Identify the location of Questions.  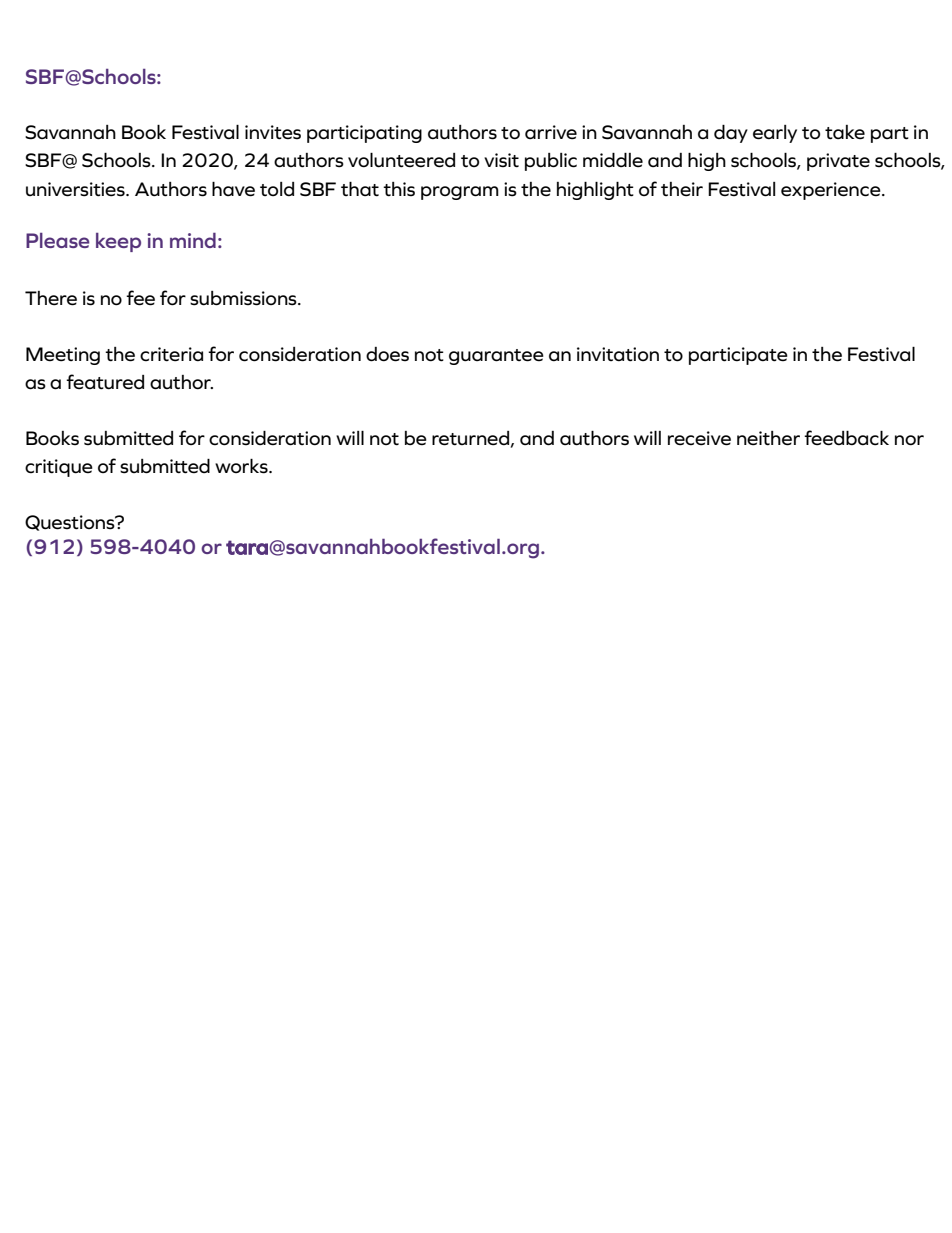
(71, 523).
